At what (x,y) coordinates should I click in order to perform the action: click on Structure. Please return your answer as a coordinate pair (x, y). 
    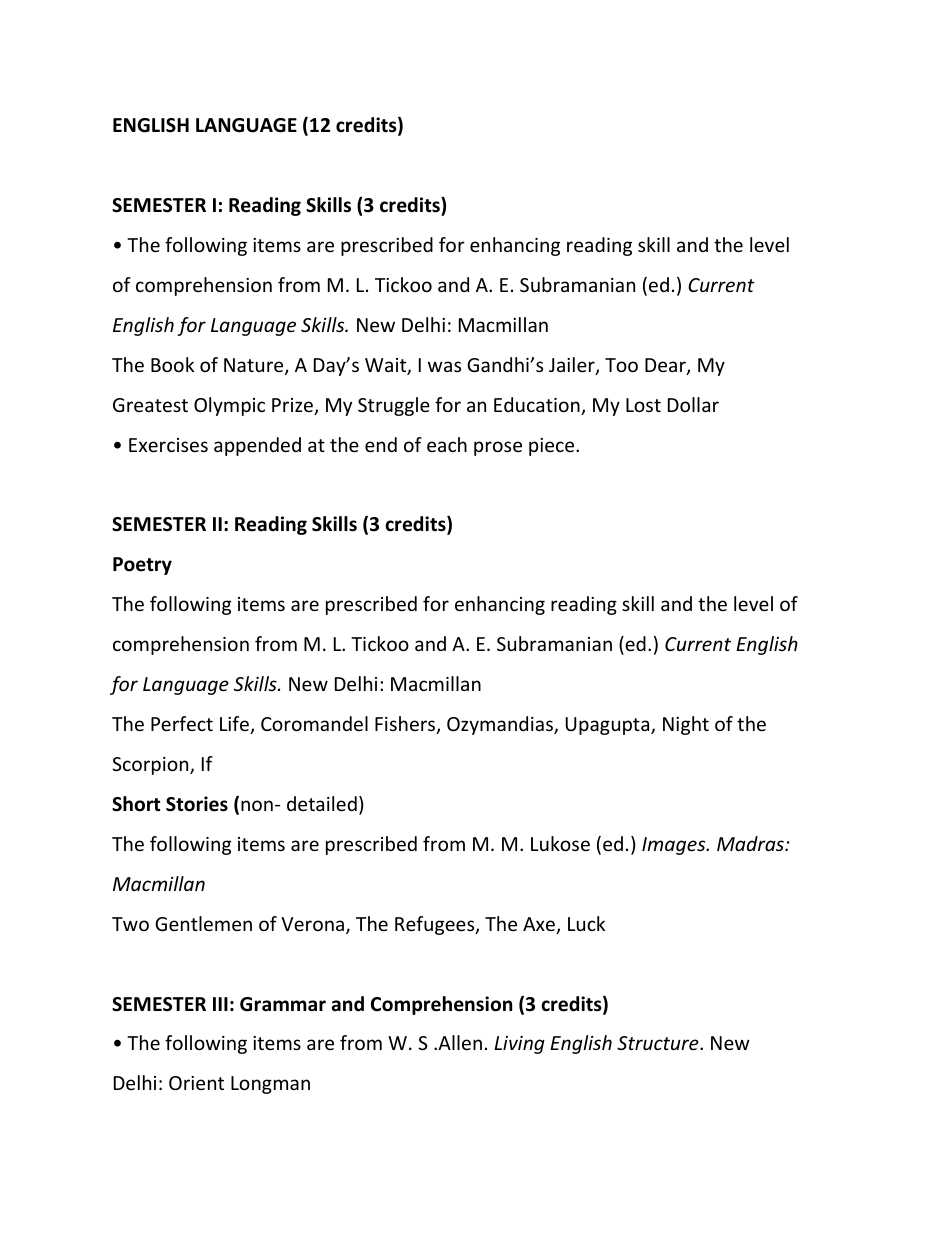
    Looking at the image, I should click on (659, 1043).
